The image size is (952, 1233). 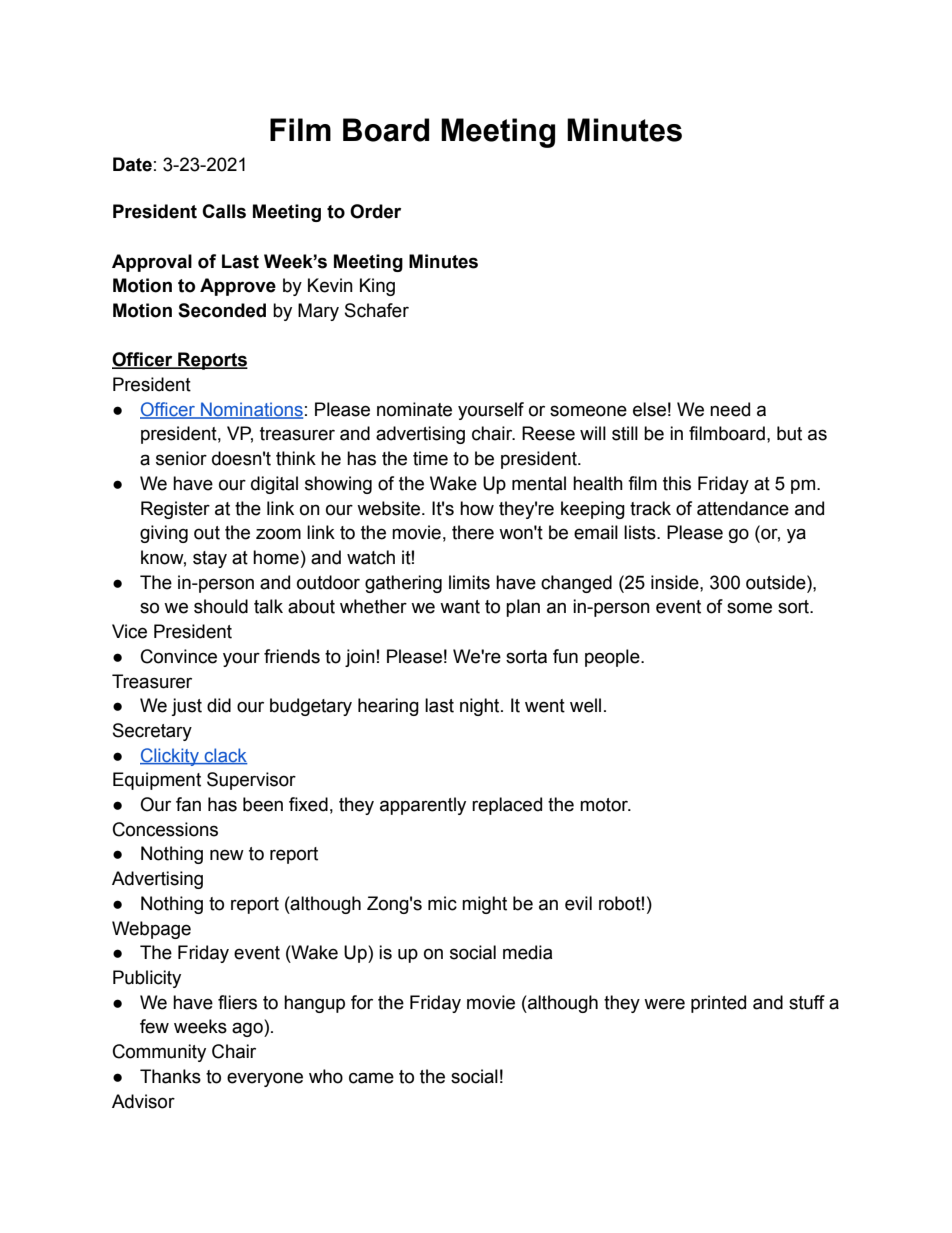 What do you see at coordinates (718, 1004) in the image?
I see `printed` at bounding box center [718, 1004].
